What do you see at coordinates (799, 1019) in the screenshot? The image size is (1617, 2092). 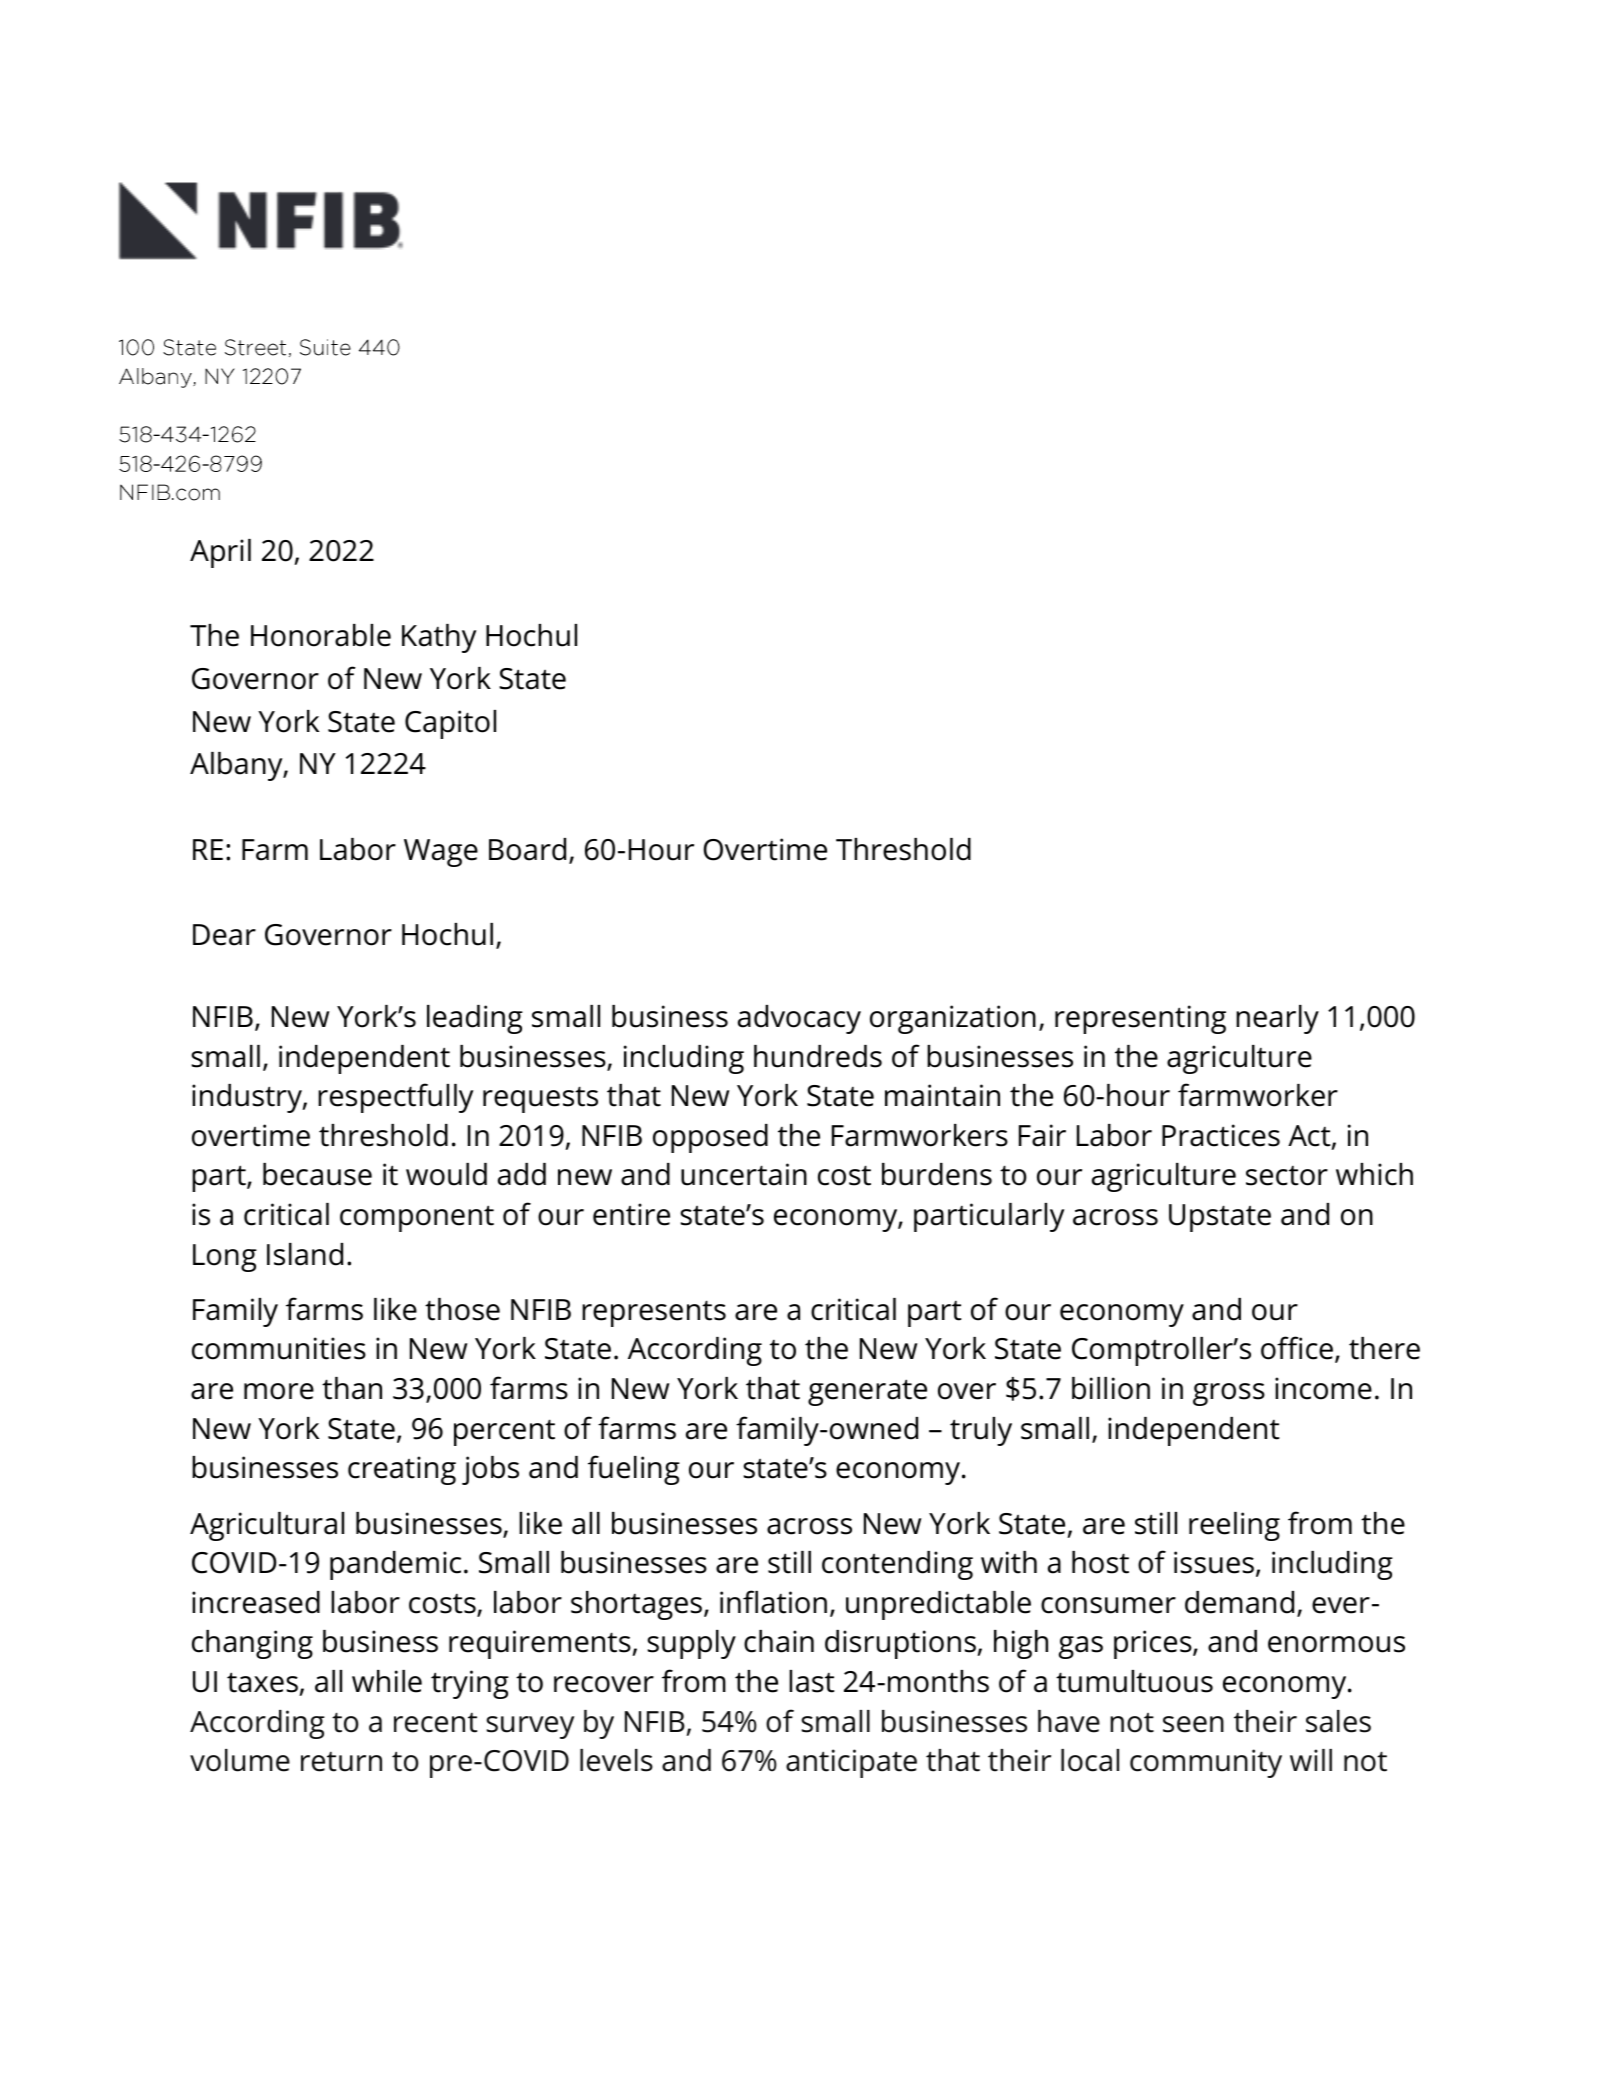 I see `advocacy` at bounding box center [799, 1019].
